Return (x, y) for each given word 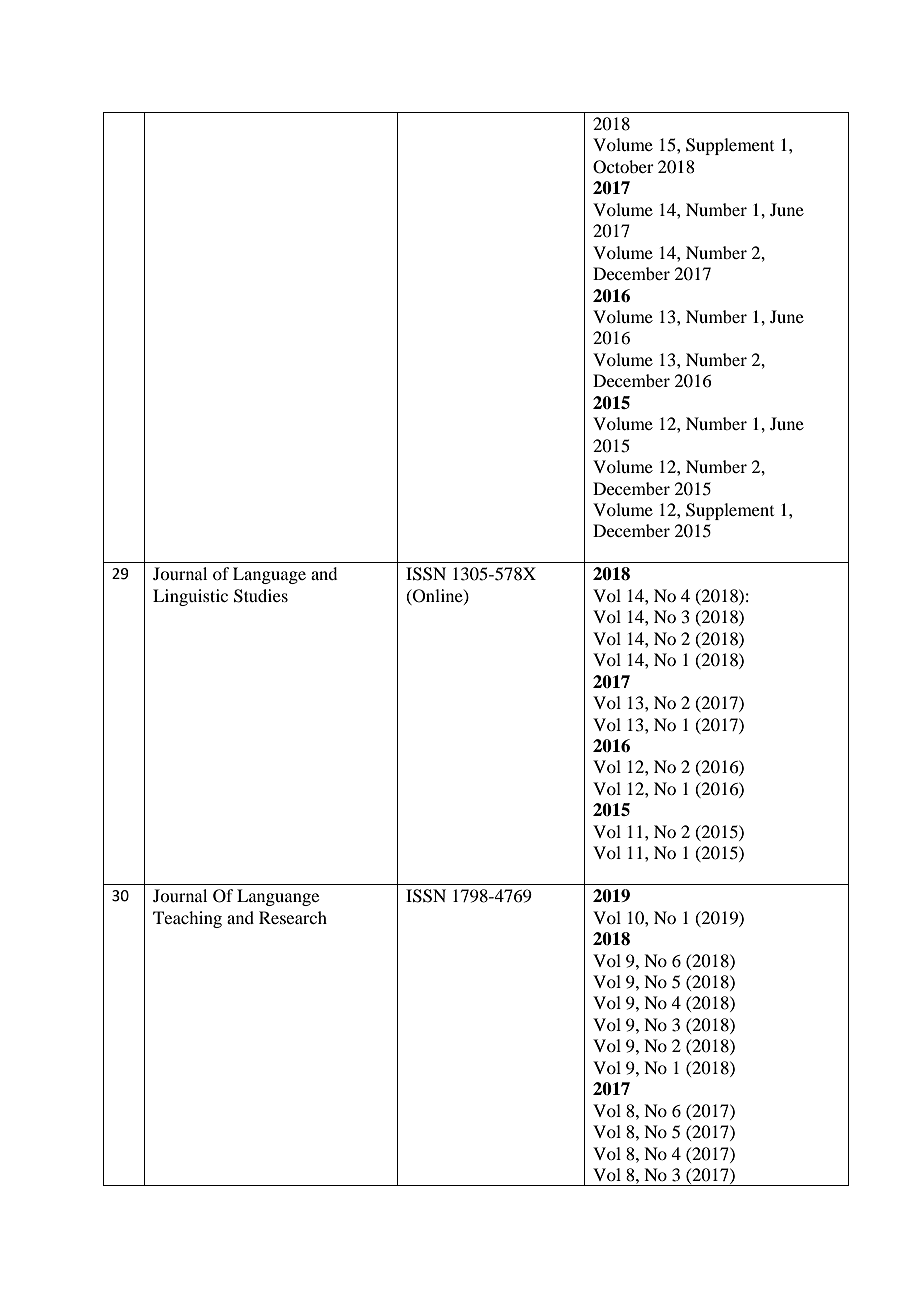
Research (293, 917)
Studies (261, 596)
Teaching (187, 919)
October (623, 167)
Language (269, 575)
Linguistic (190, 597)
